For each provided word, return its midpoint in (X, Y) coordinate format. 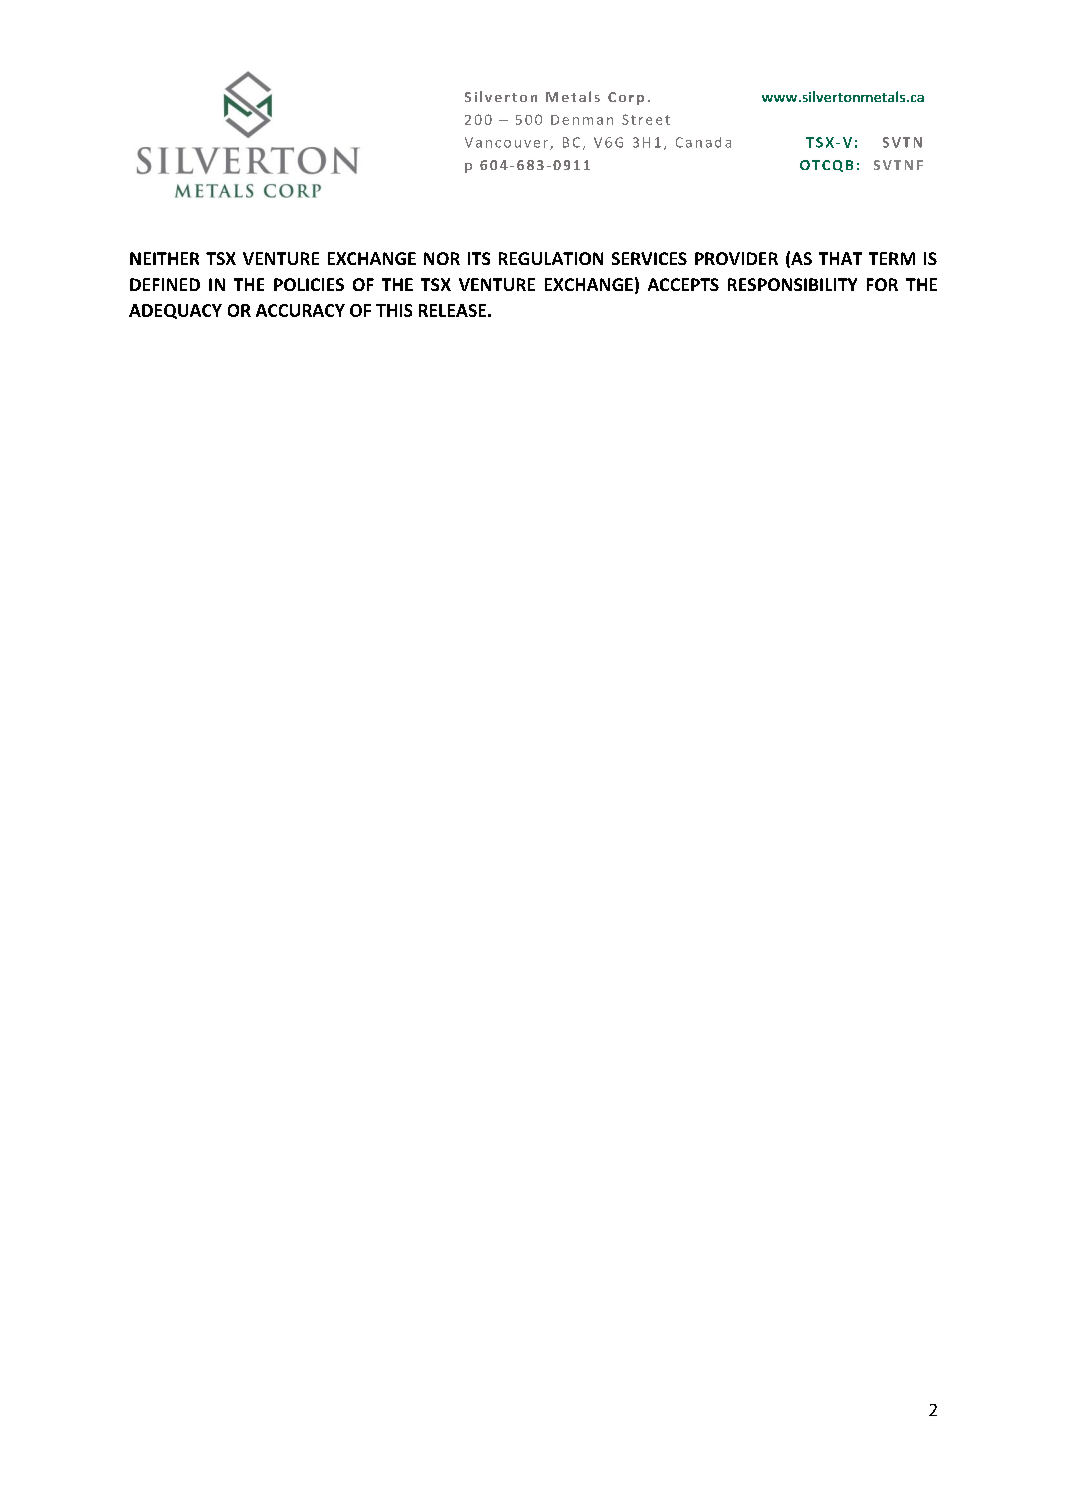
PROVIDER (736, 258)
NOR (442, 258)
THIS (394, 310)
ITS (479, 258)
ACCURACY (300, 310)
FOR (882, 284)
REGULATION (551, 258)
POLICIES (309, 284)
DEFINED (165, 284)
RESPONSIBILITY (792, 284)
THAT (840, 258)
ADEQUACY (175, 311)
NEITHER (164, 258)
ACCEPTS (683, 284)
